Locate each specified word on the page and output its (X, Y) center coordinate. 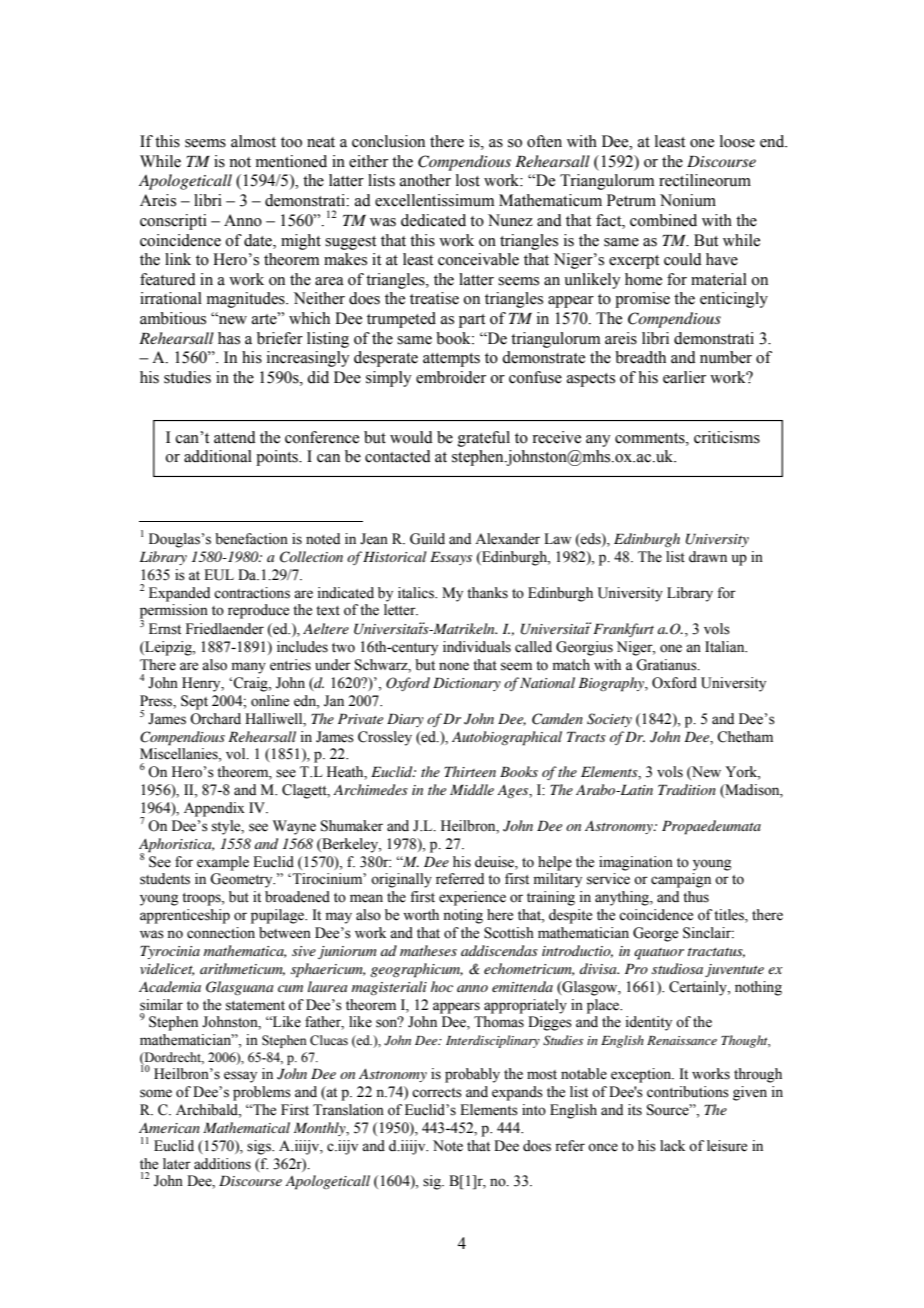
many (249, 668)
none (454, 666)
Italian (726, 647)
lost (468, 180)
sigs (260, 1147)
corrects (437, 1093)
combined (663, 220)
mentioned (291, 161)
